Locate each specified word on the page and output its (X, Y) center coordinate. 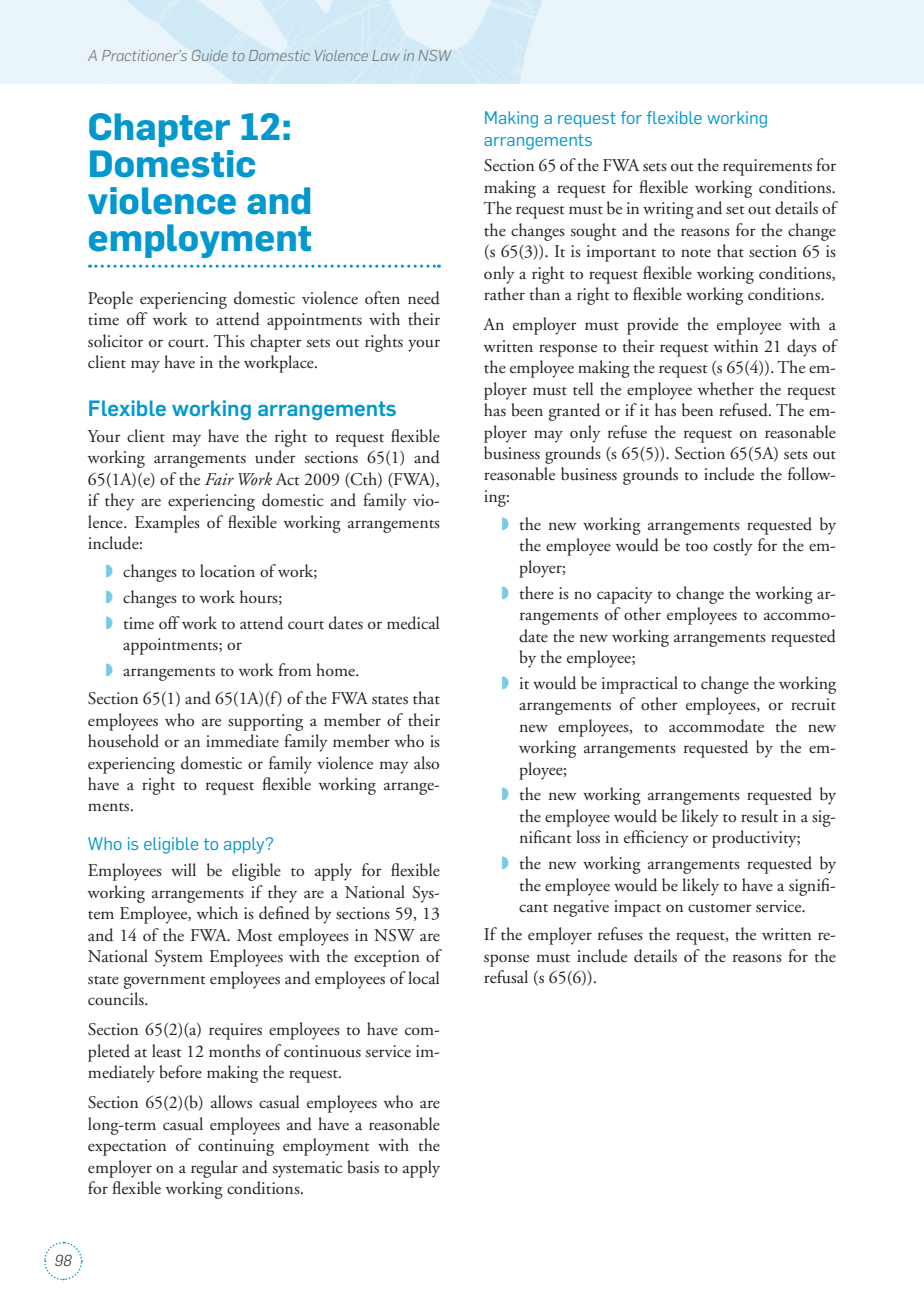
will (183, 869)
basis (363, 1167)
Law (386, 55)
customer (720, 908)
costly (733, 547)
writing (668, 210)
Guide (210, 55)
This (229, 341)
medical (413, 623)
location (227, 571)
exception (387, 958)
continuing (236, 1147)
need (424, 298)
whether (726, 389)
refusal (506, 977)
